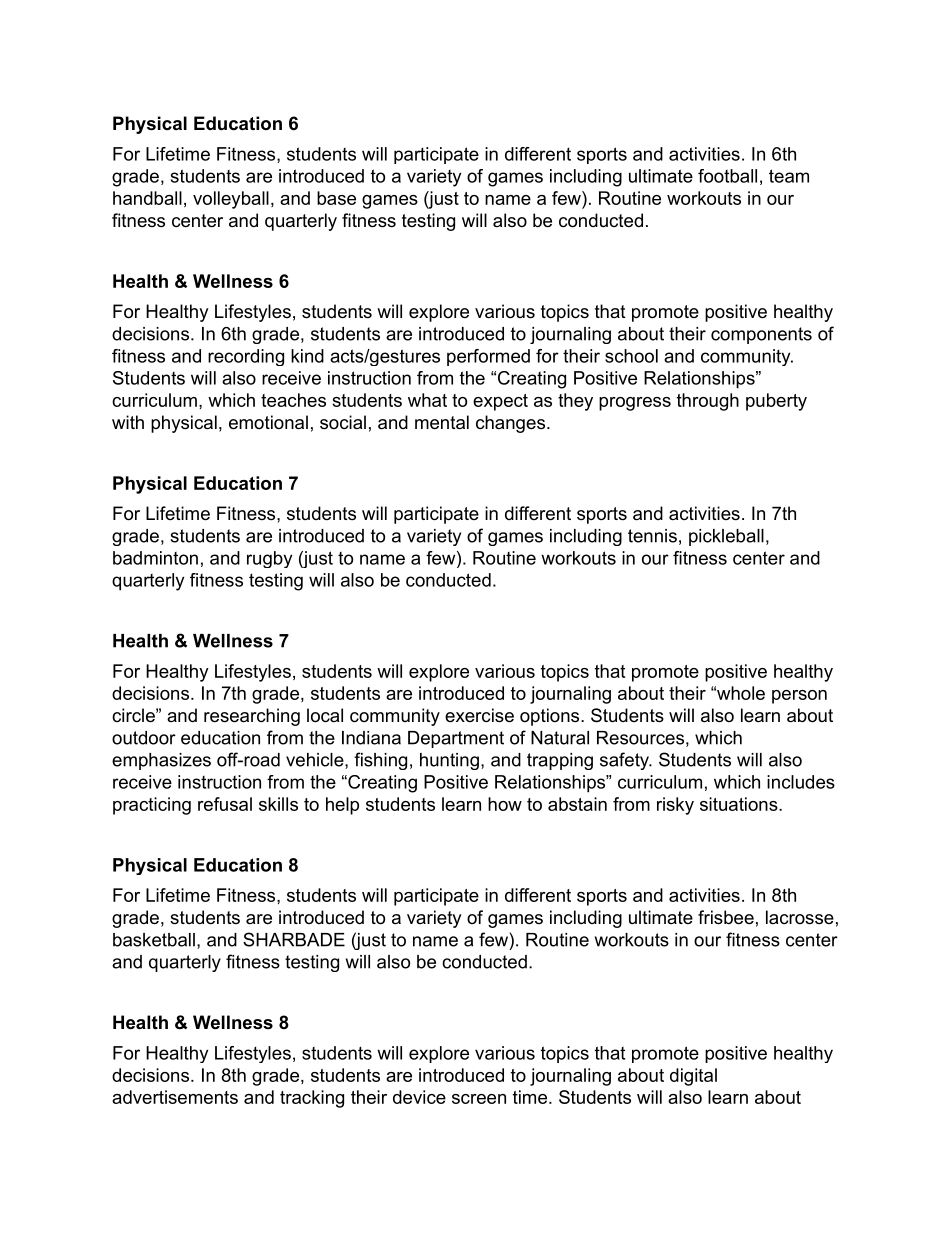  What do you see at coordinates (336, 198) in the screenshot?
I see `base` at bounding box center [336, 198].
